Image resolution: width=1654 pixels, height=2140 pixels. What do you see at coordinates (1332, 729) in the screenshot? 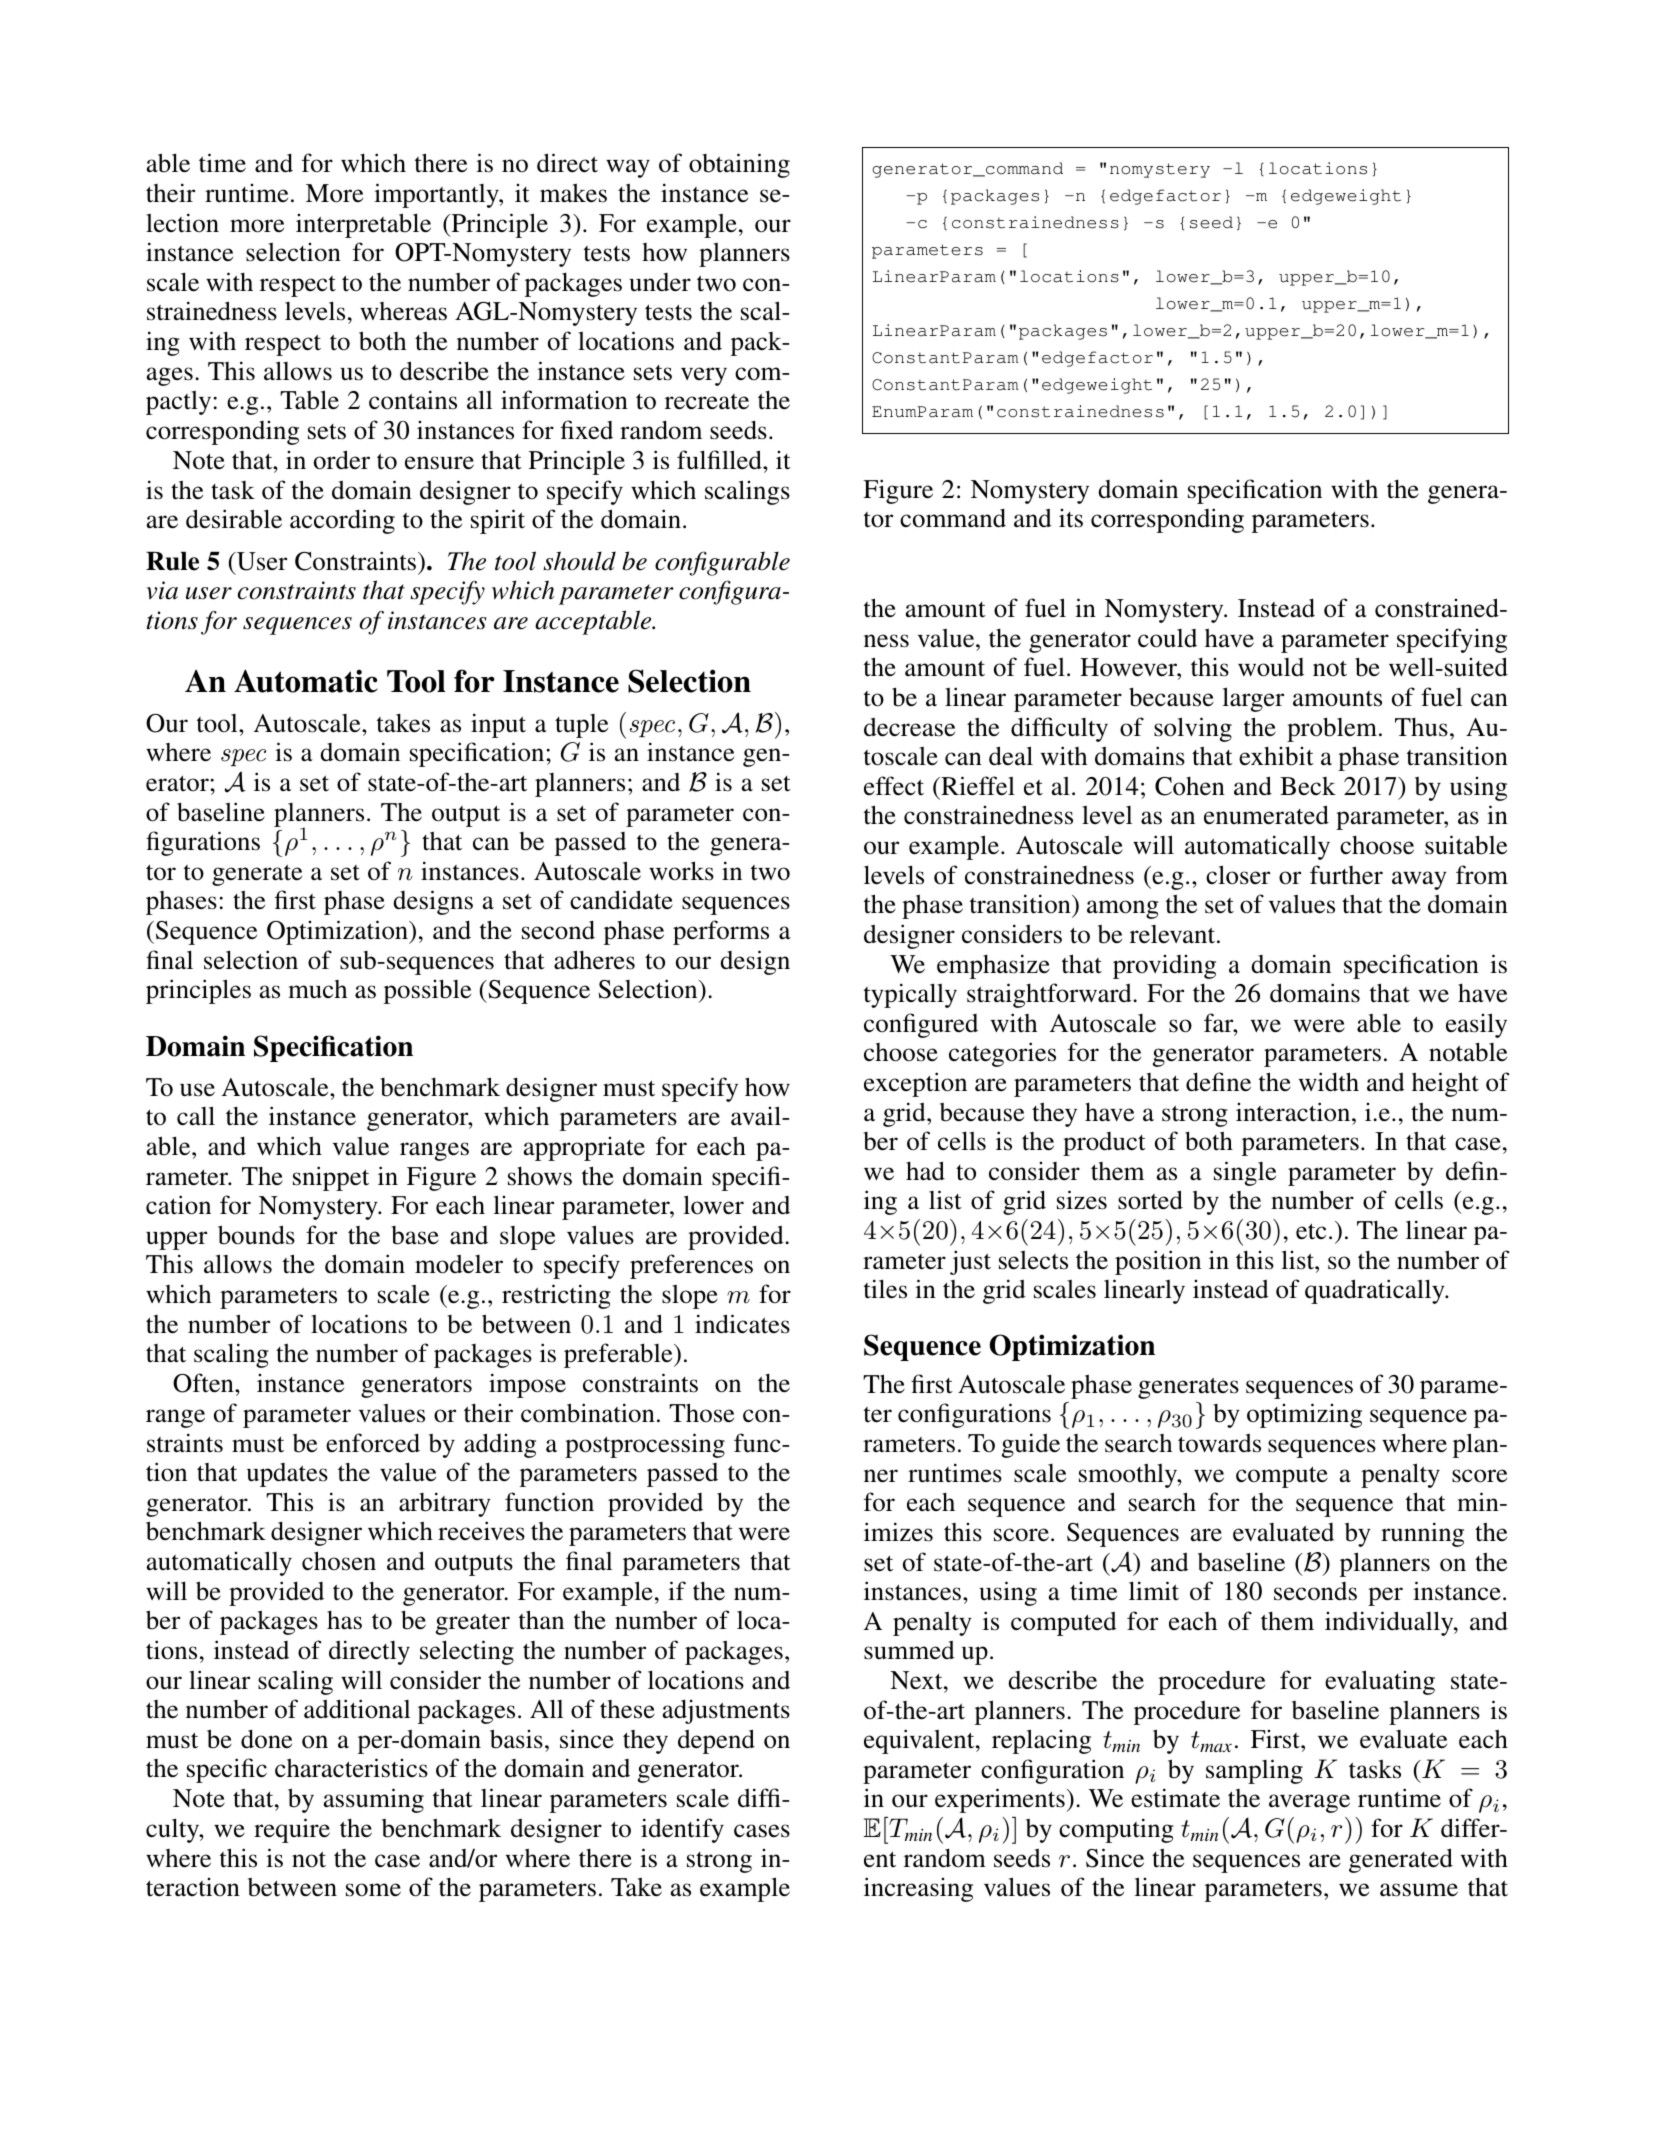
I see `problem` at bounding box center [1332, 729].
